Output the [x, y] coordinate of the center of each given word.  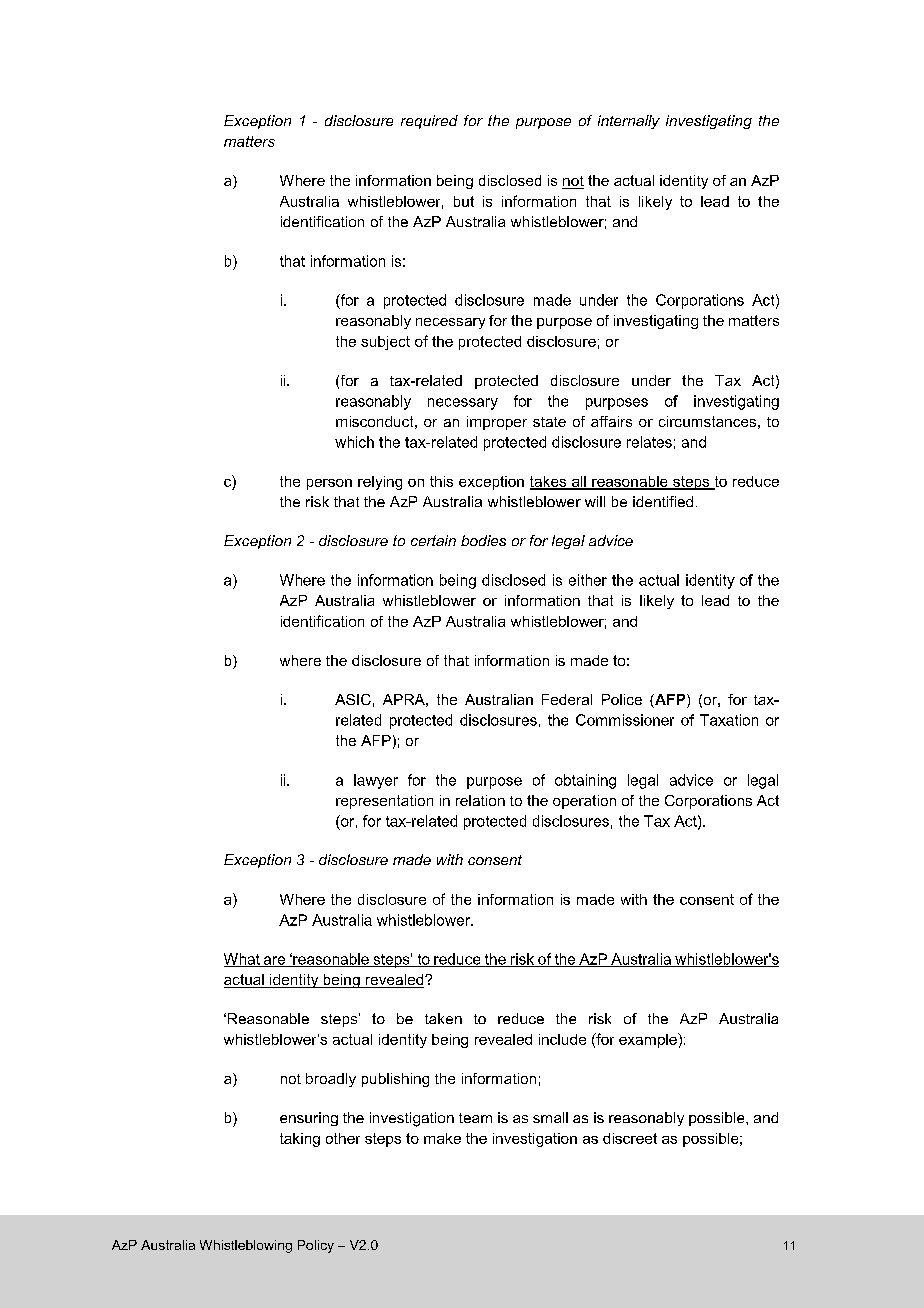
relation [480, 800]
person [329, 484]
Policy [316, 1246]
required [429, 122]
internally [629, 122]
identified [663, 501]
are [274, 961]
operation [584, 802]
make [442, 1138]
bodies [483, 540]
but [464, 201]
